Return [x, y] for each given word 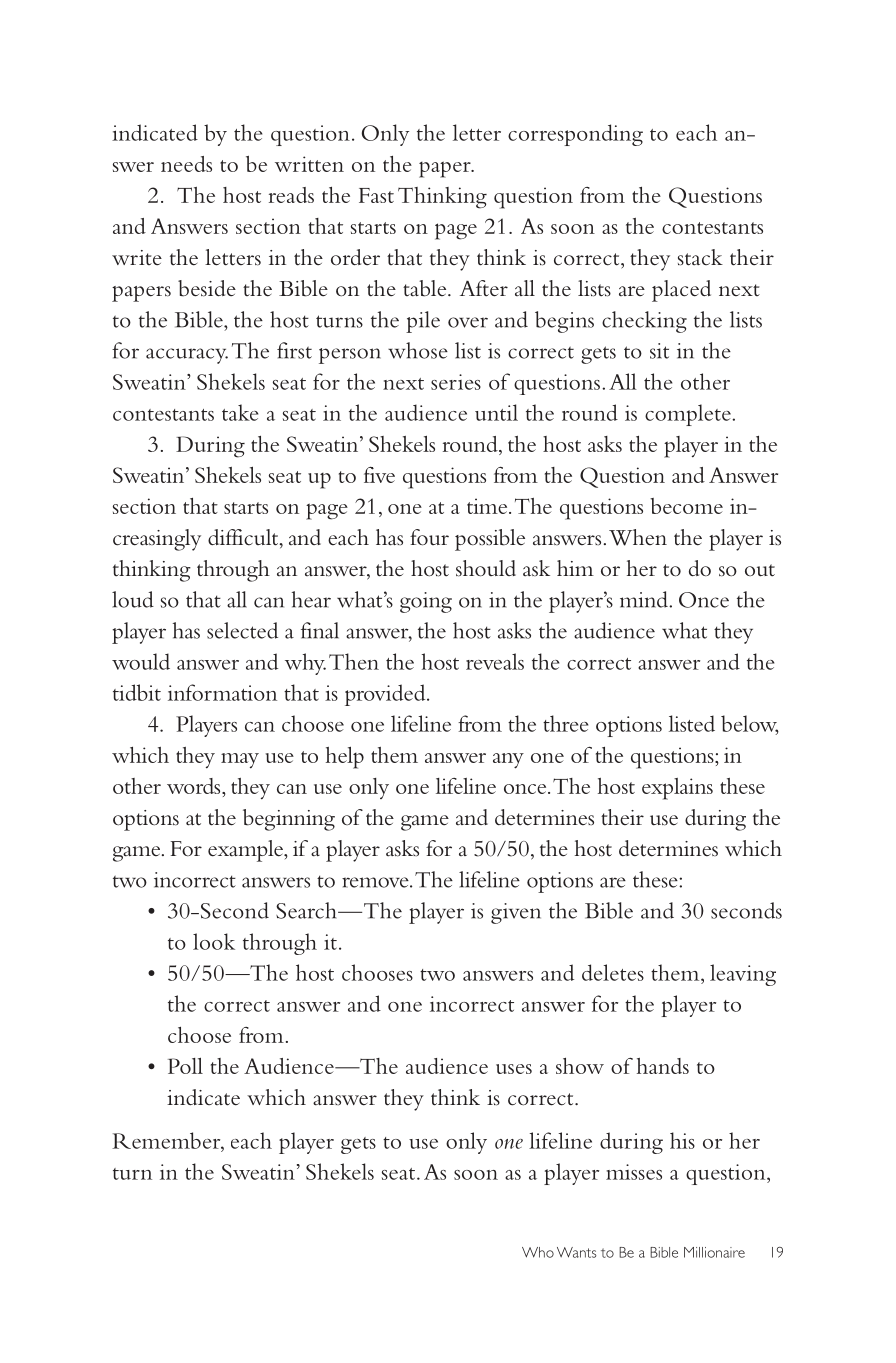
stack [700, 257]
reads [291, 195]
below [750, 724]
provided [386, 695]
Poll [185, 1066]
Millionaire [714, 1252]
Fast [376, 195]
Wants [577, 1252]
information [222, 692]
